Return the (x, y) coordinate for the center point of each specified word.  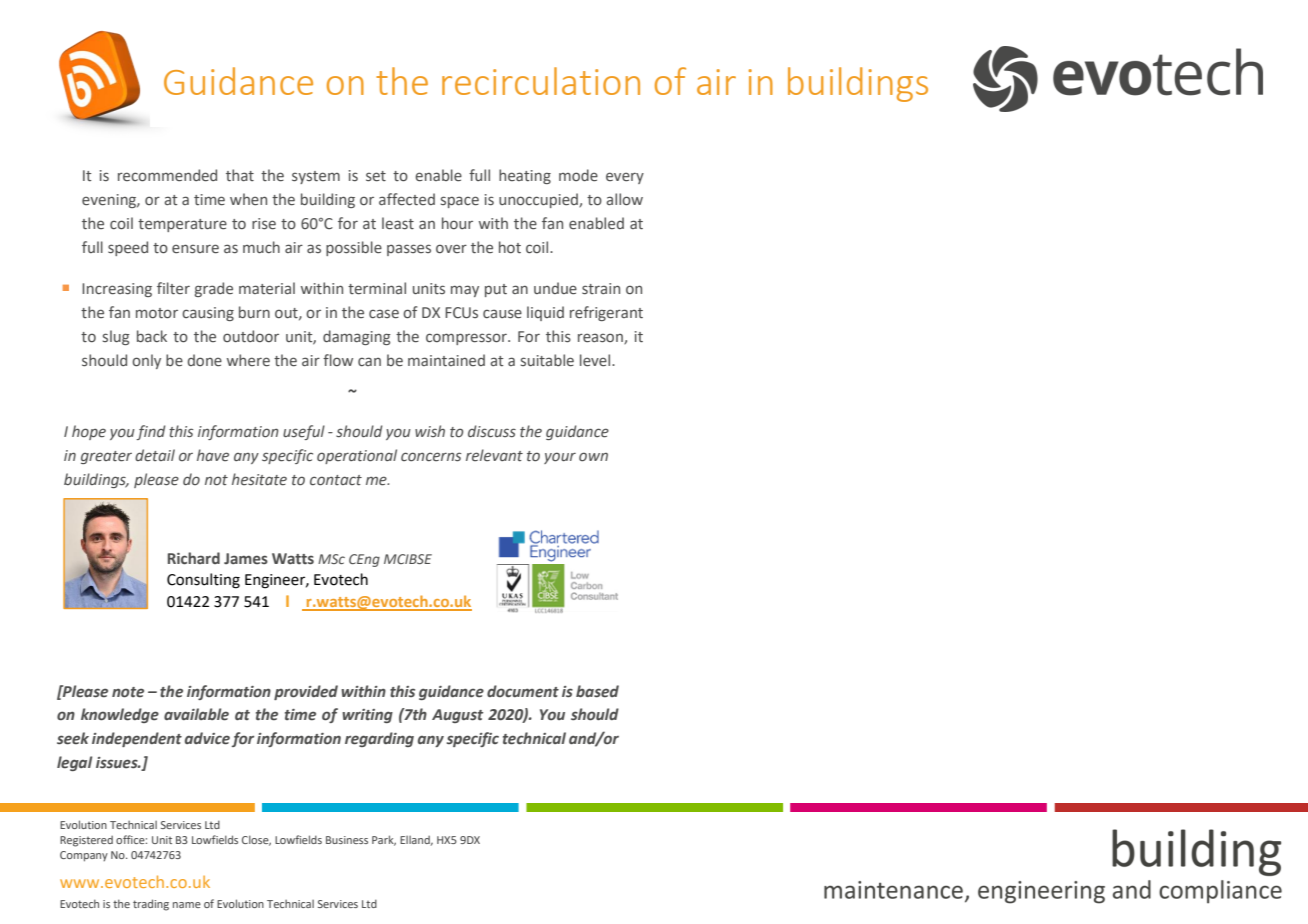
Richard (194, 558)
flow (338, 360)
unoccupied (539, 200)
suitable (547, 360)
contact (336, 480)
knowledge (120, 715)
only (146, 361)
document (523, 691)
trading (151, 905)
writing (367, 716)
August (457, 716)
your (560, 458)
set (376, 176)
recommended (167, 175)
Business (347, 840)
